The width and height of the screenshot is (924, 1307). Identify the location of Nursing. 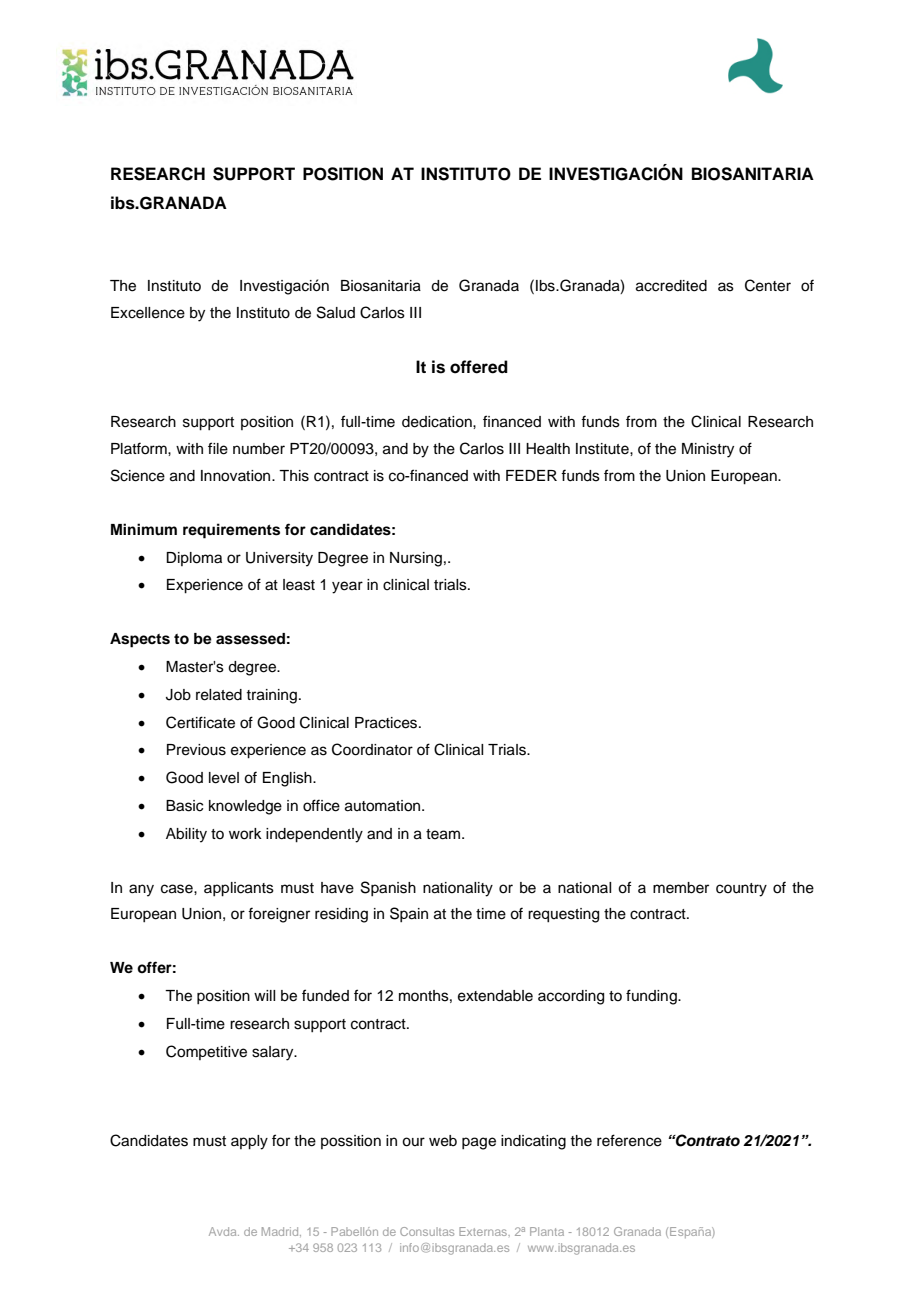
(416, 559).
